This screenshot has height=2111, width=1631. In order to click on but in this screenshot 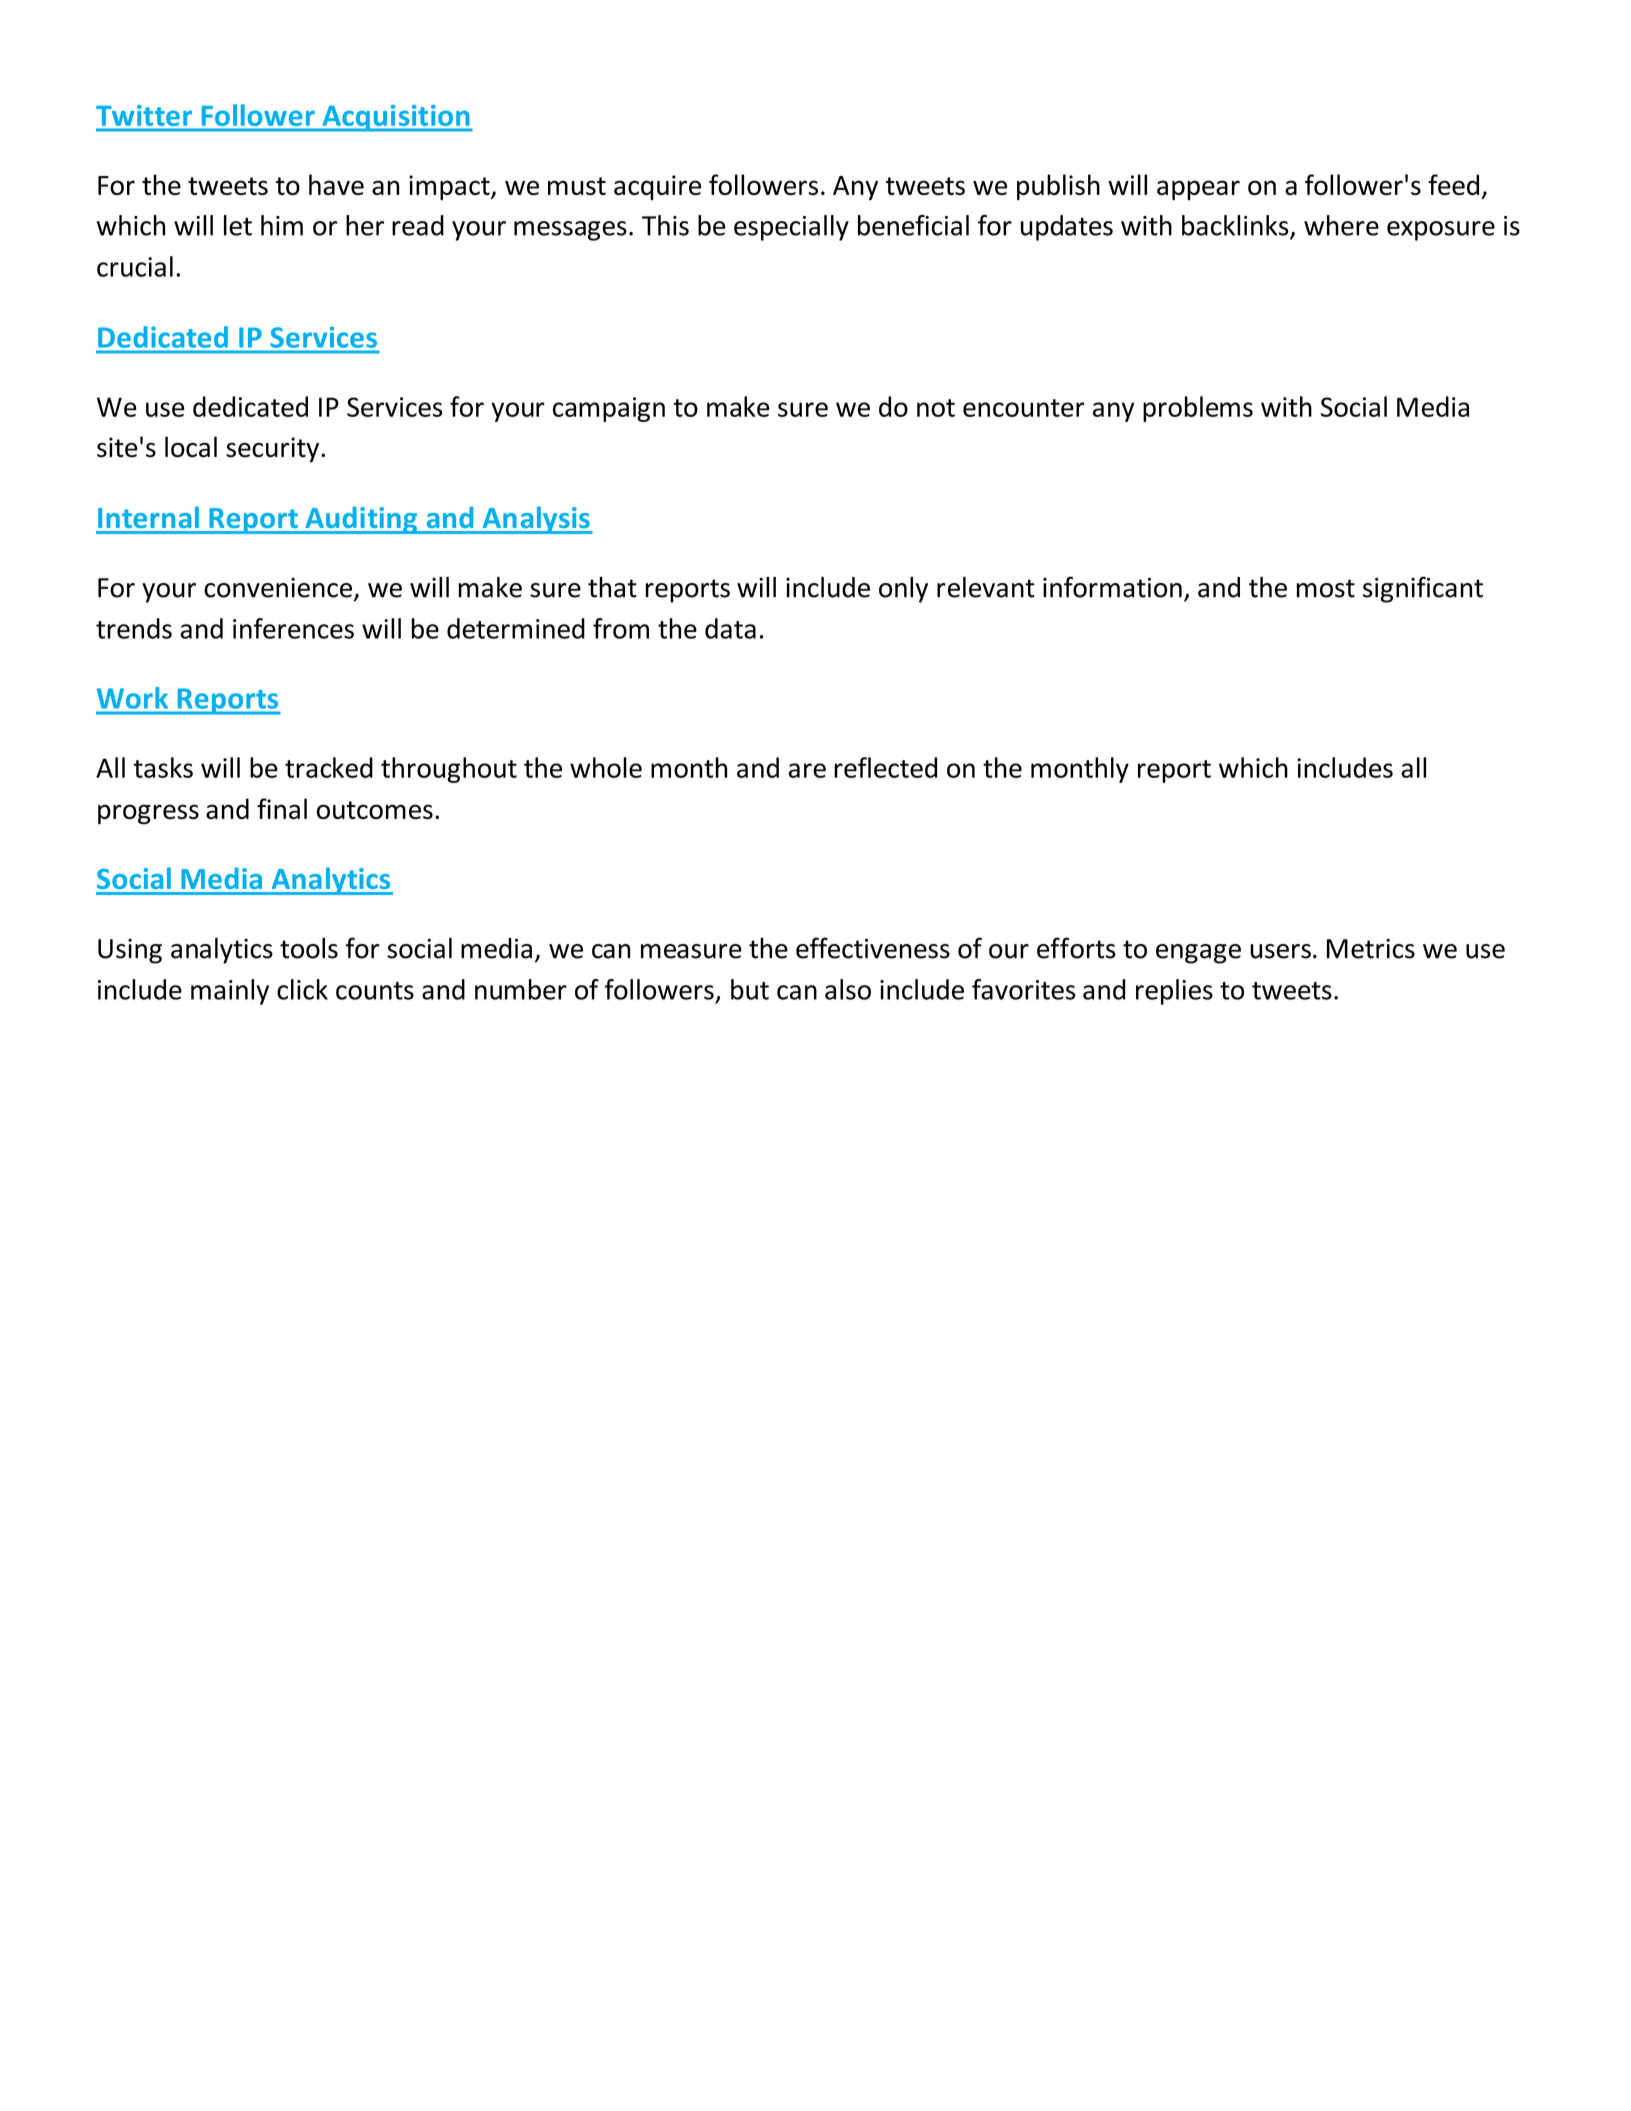, I will do `click(750, 989)`.
